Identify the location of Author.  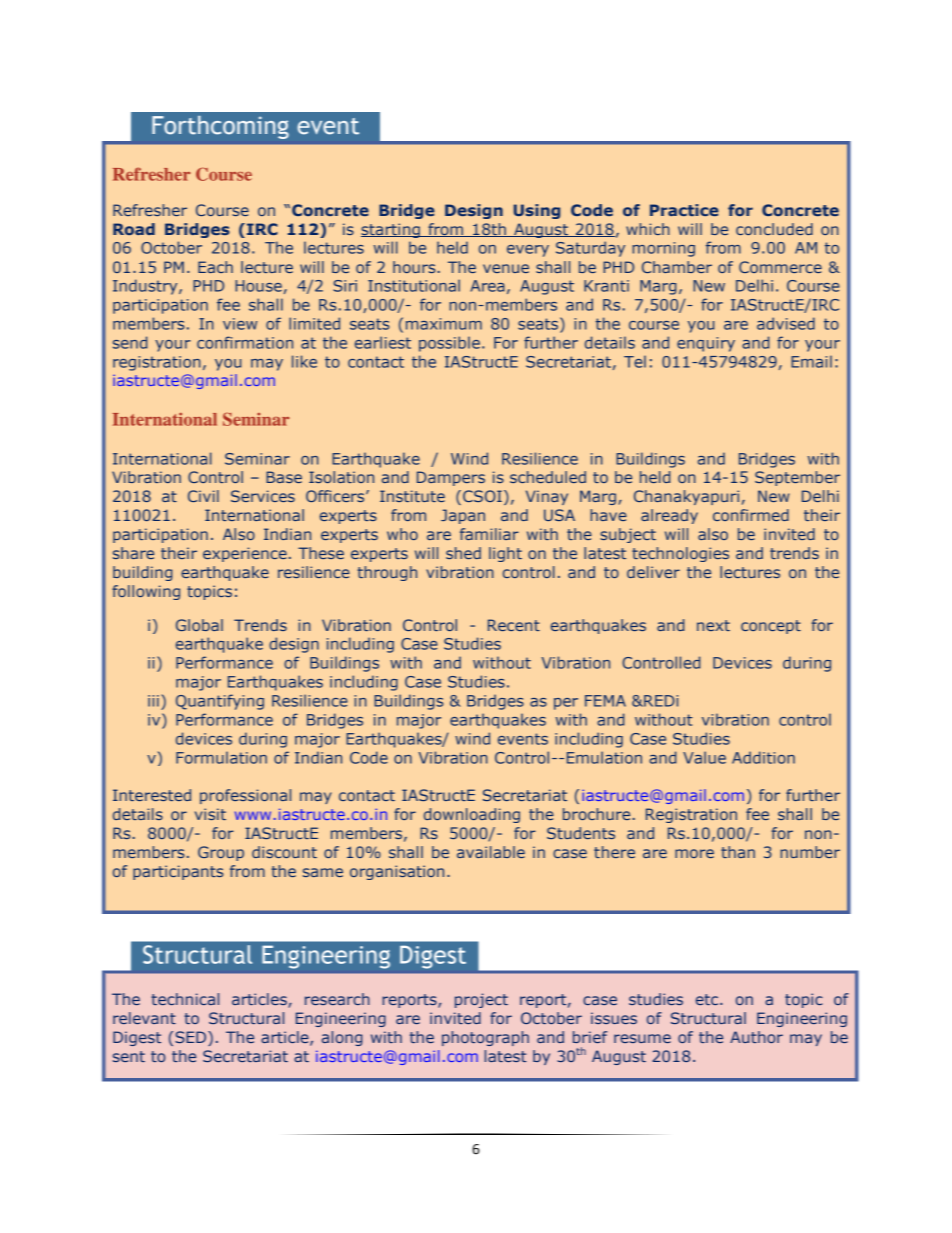
(756, 1037).
